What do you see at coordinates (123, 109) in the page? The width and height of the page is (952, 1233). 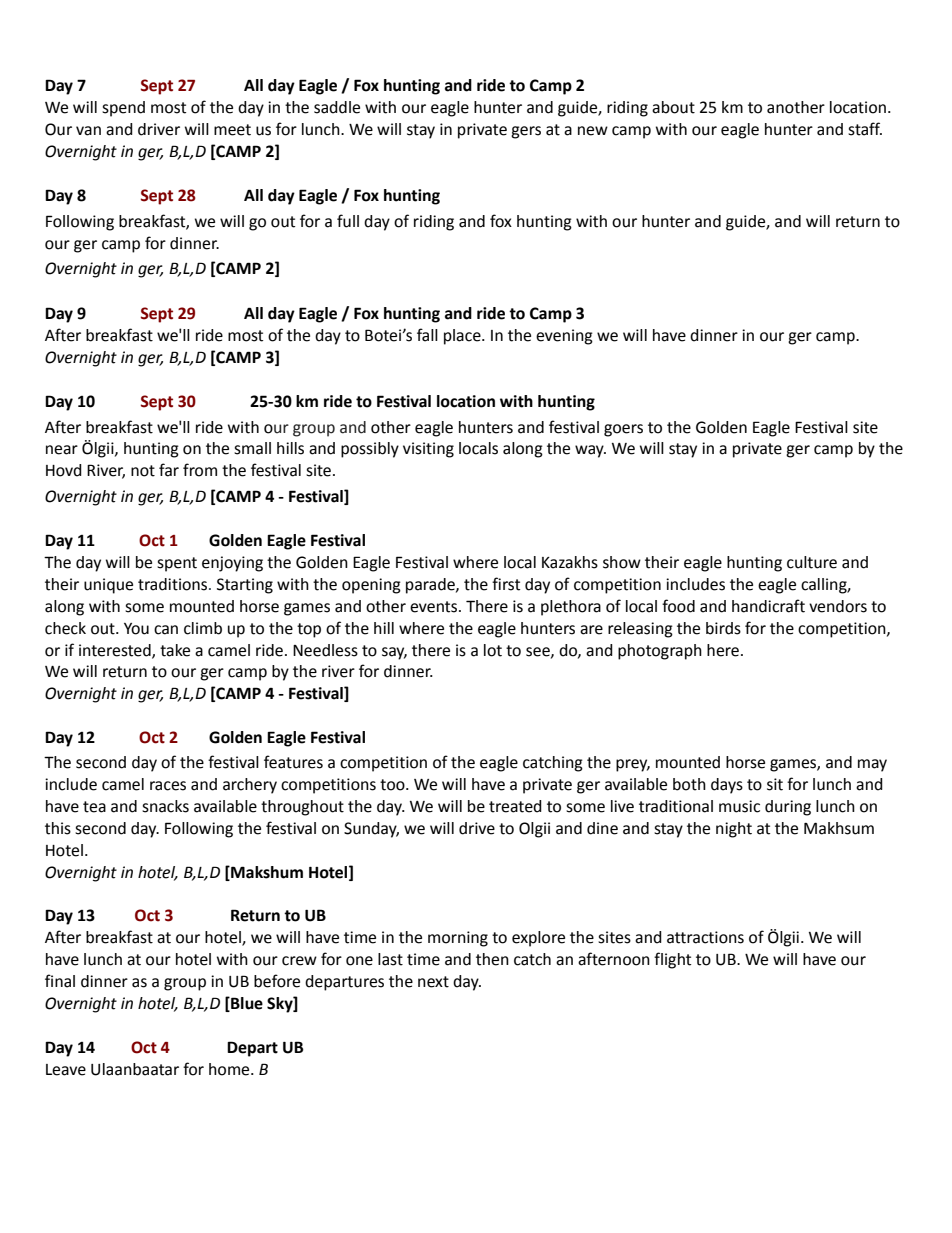 I see `spend` at bounding box center [123, 109].
